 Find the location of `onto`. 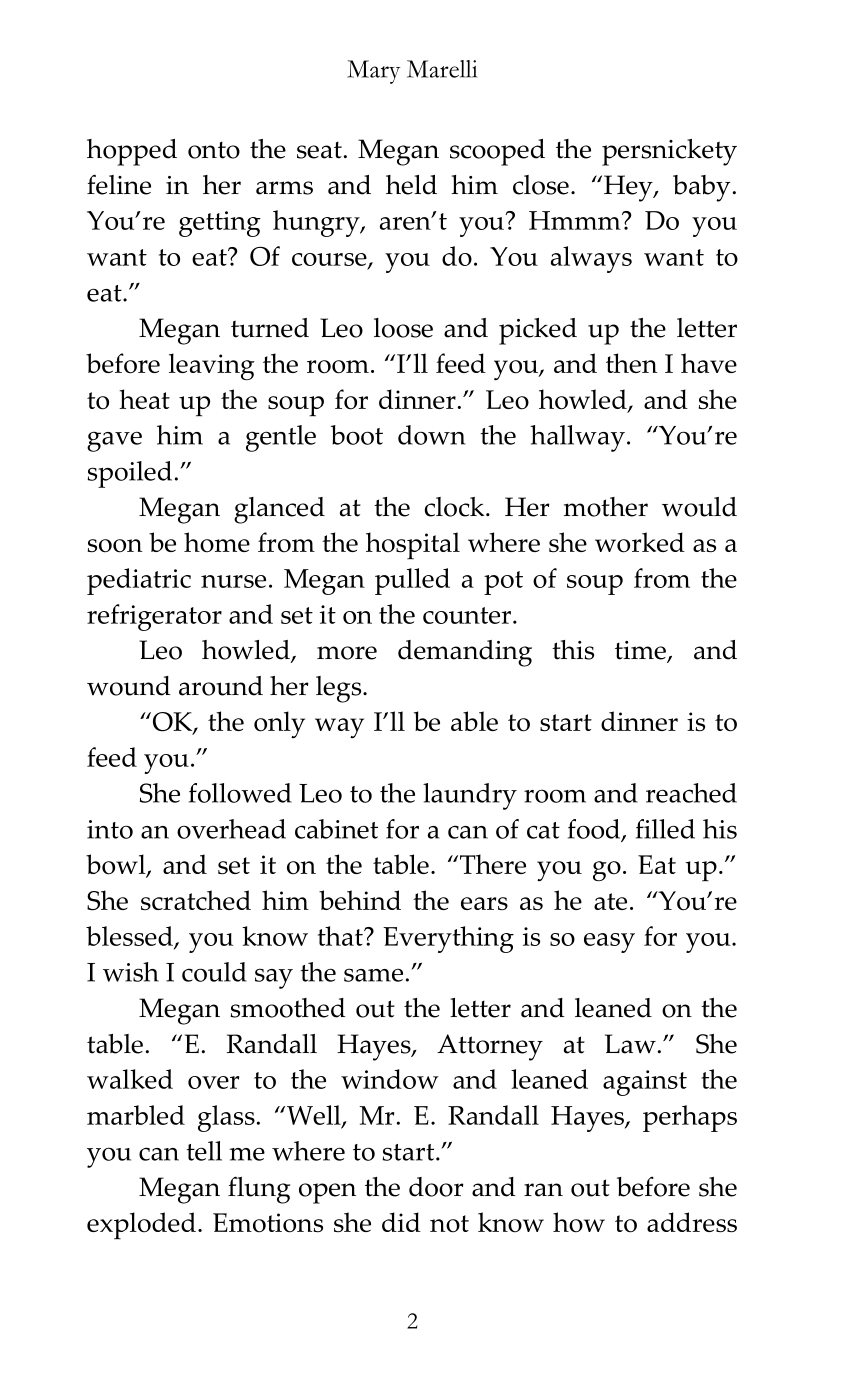

onto is located at coordinates (214, 150).
